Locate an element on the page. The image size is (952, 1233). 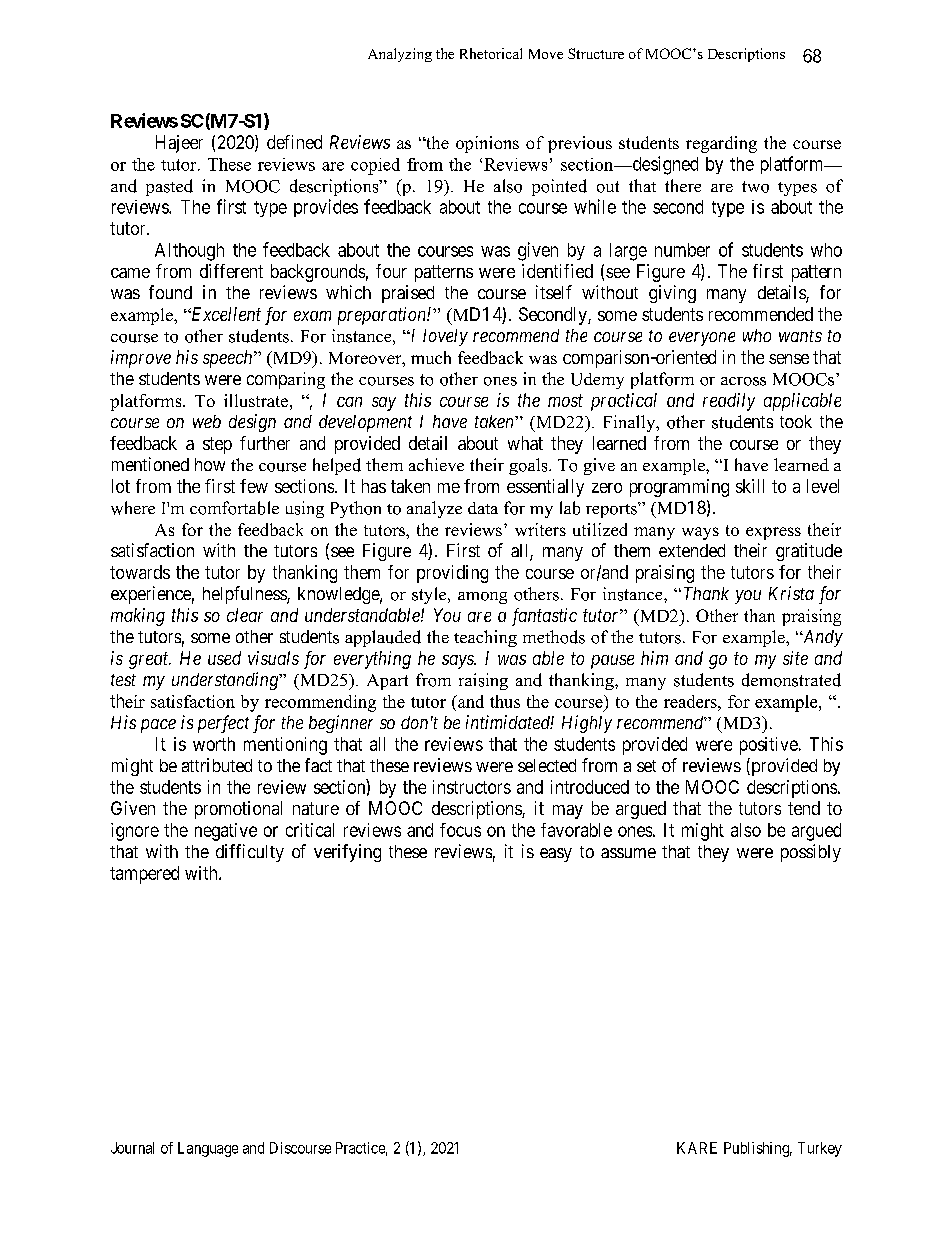
focus is located at coordinates (460, 830).
